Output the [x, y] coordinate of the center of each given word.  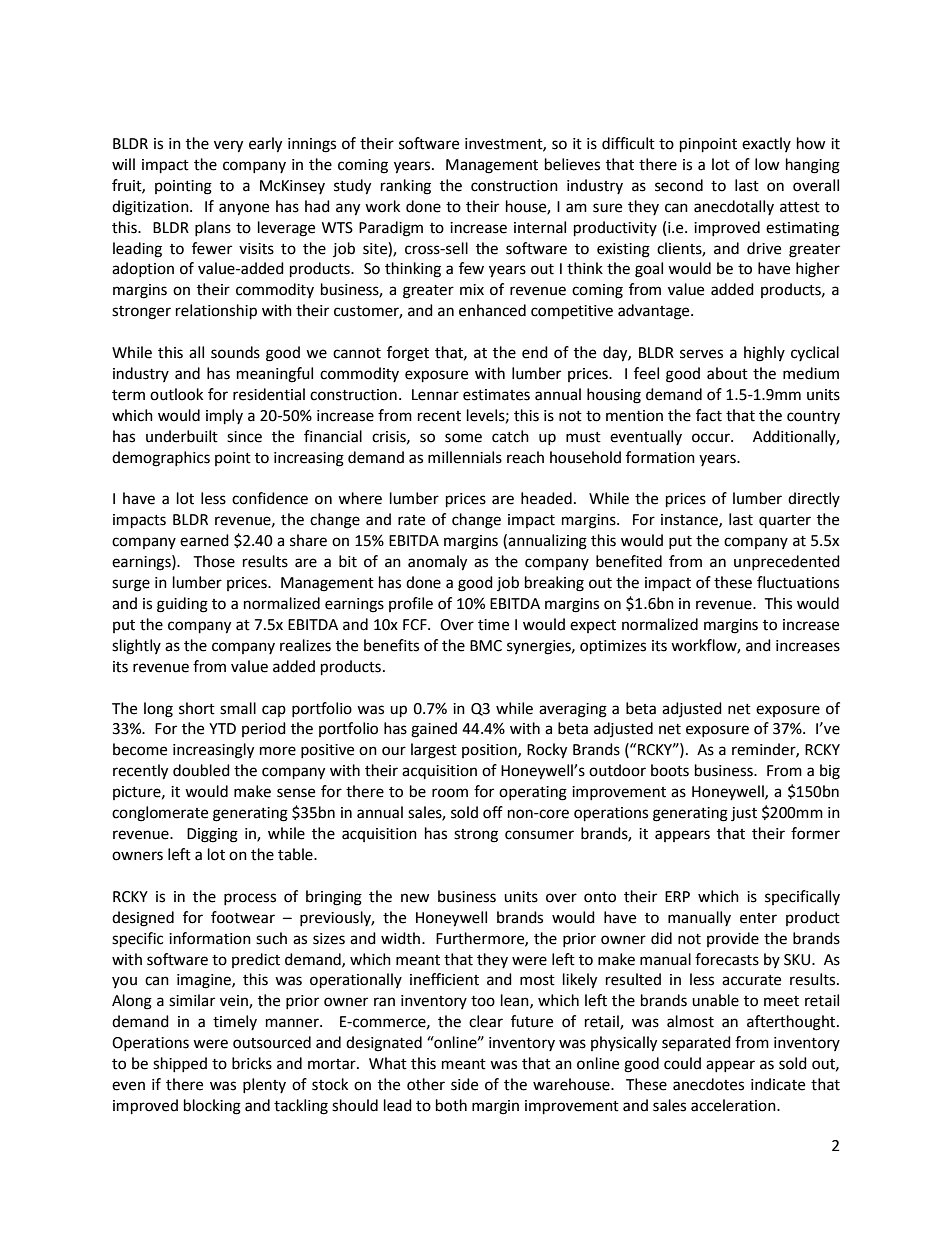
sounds [235, 352]
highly [764, 354]
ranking [406, 187]
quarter [785, 521]
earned [204, 540]
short [197, 708]
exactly [766, 144]
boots [670, 770]
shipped [180, 1064]
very [228, 146]
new [415, 898]
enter [758, 918]
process [250, 899]
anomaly [437, 563]
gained [434, 730]
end [535, 352]
